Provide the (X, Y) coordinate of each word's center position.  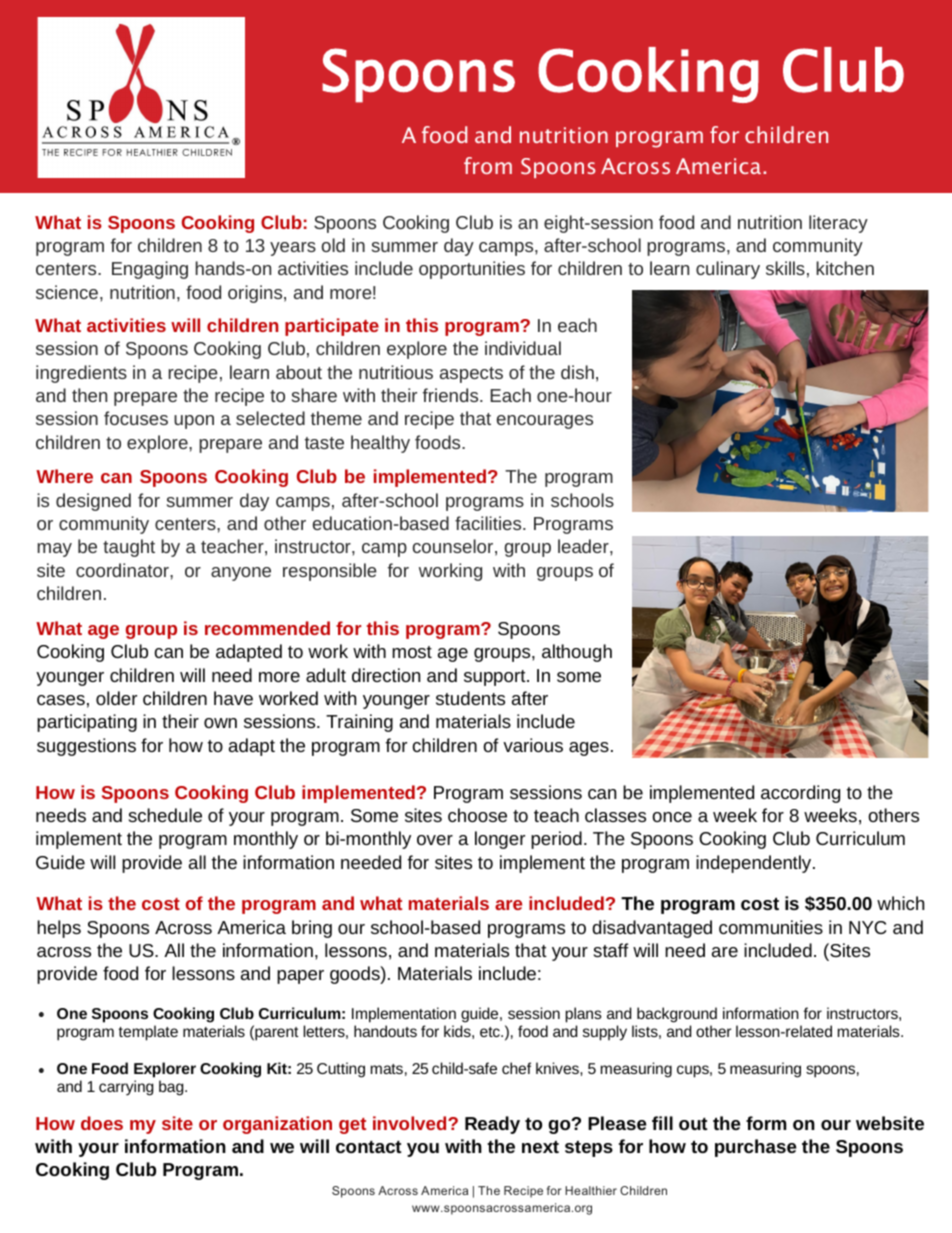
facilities (489, 523)
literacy (838, 224)
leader (584, 546)
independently (755, 864)
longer (500, 840)
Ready (492, 1125)
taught (129, 548)
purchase (756, 1148)
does (102, 1123)
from (488, 165)
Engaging (150, 270)
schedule (165, 815)
